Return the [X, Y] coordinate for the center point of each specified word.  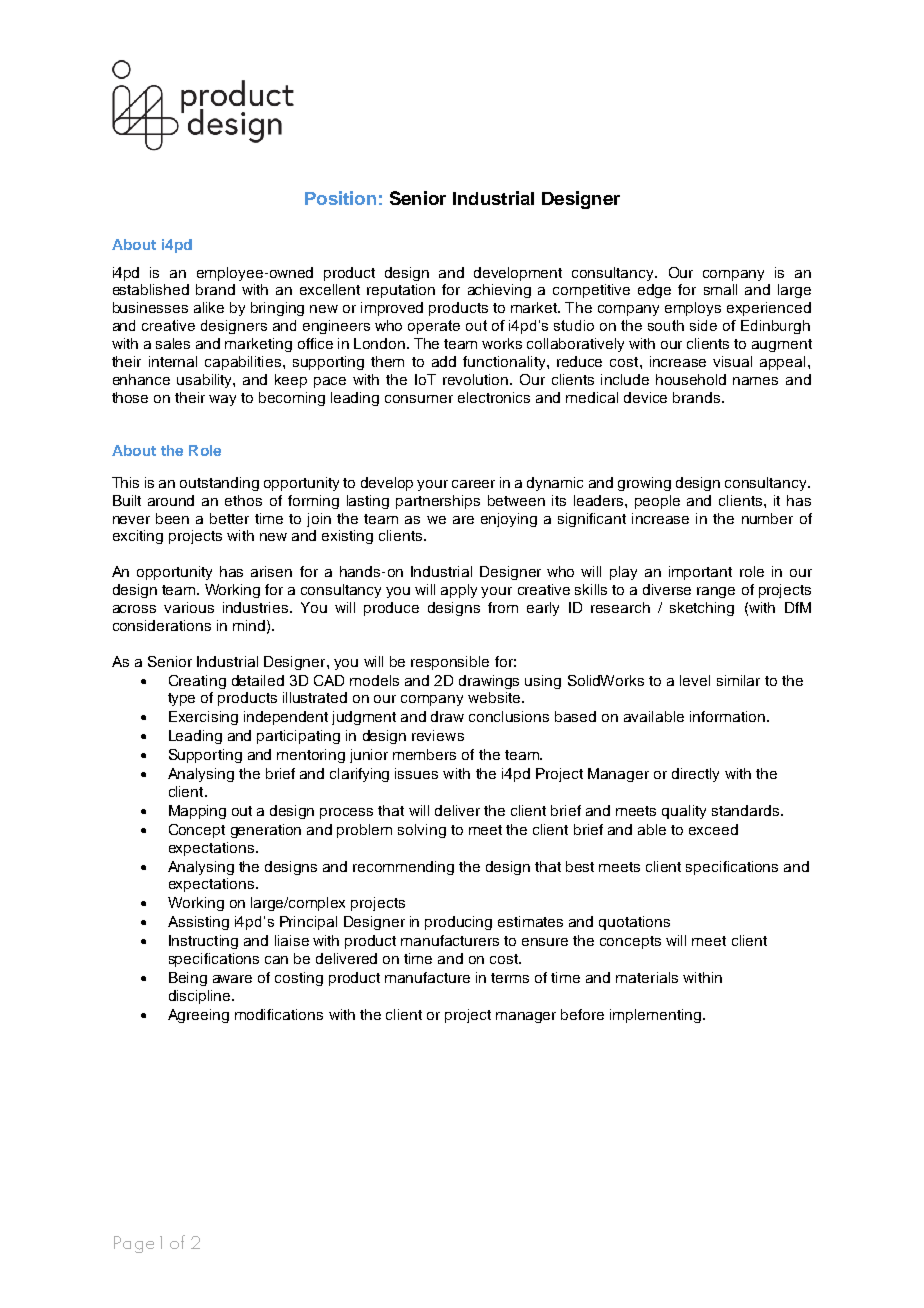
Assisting [198, 923]
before [582, 1014]
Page [134, 1244]
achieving [499, 291]
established [151, 289]
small [720, 289]
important [700, 573]
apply [459, 591]
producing [458, 923]
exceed [713, 829]
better [229, 518]
